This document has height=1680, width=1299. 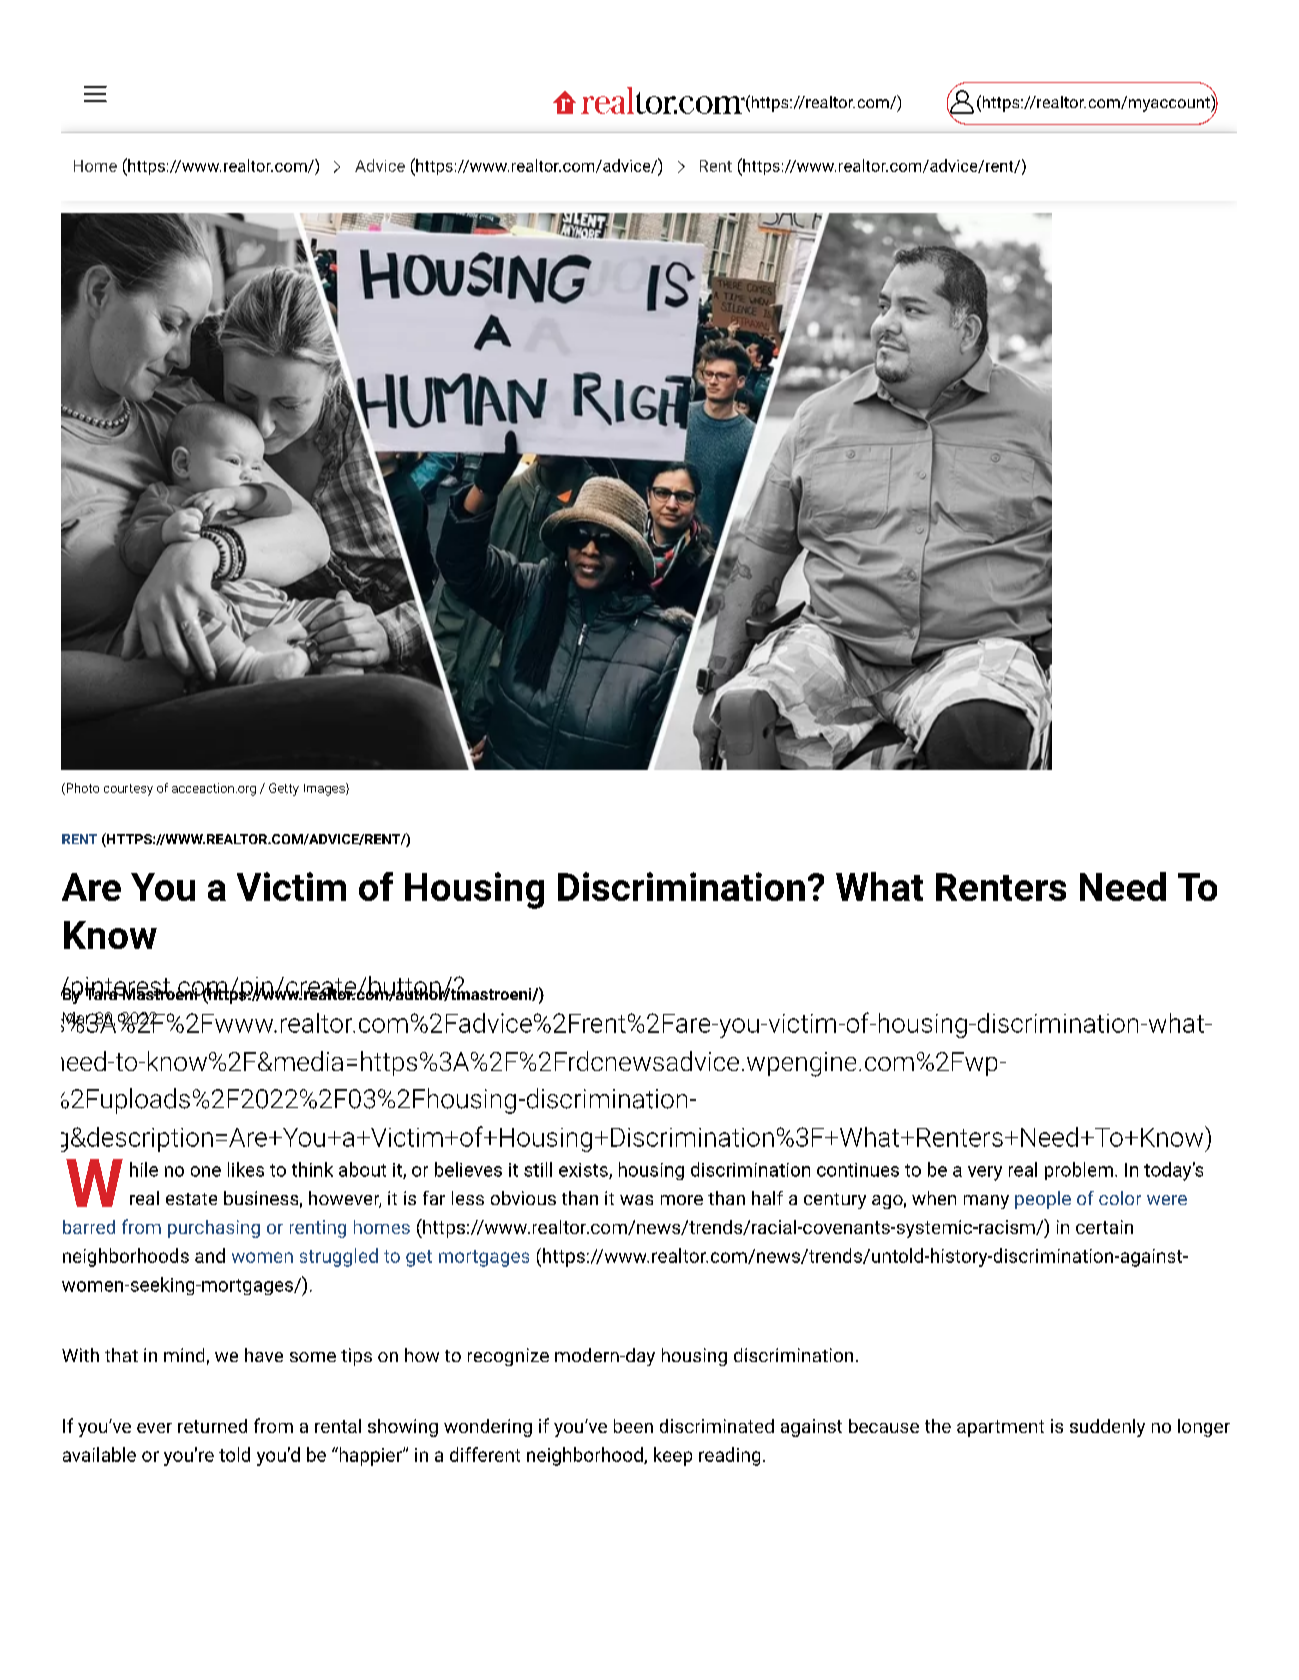 What do you see at coordinates (584, 1171) in the document?
I see `exists` at bounding box center [584, 1171].
